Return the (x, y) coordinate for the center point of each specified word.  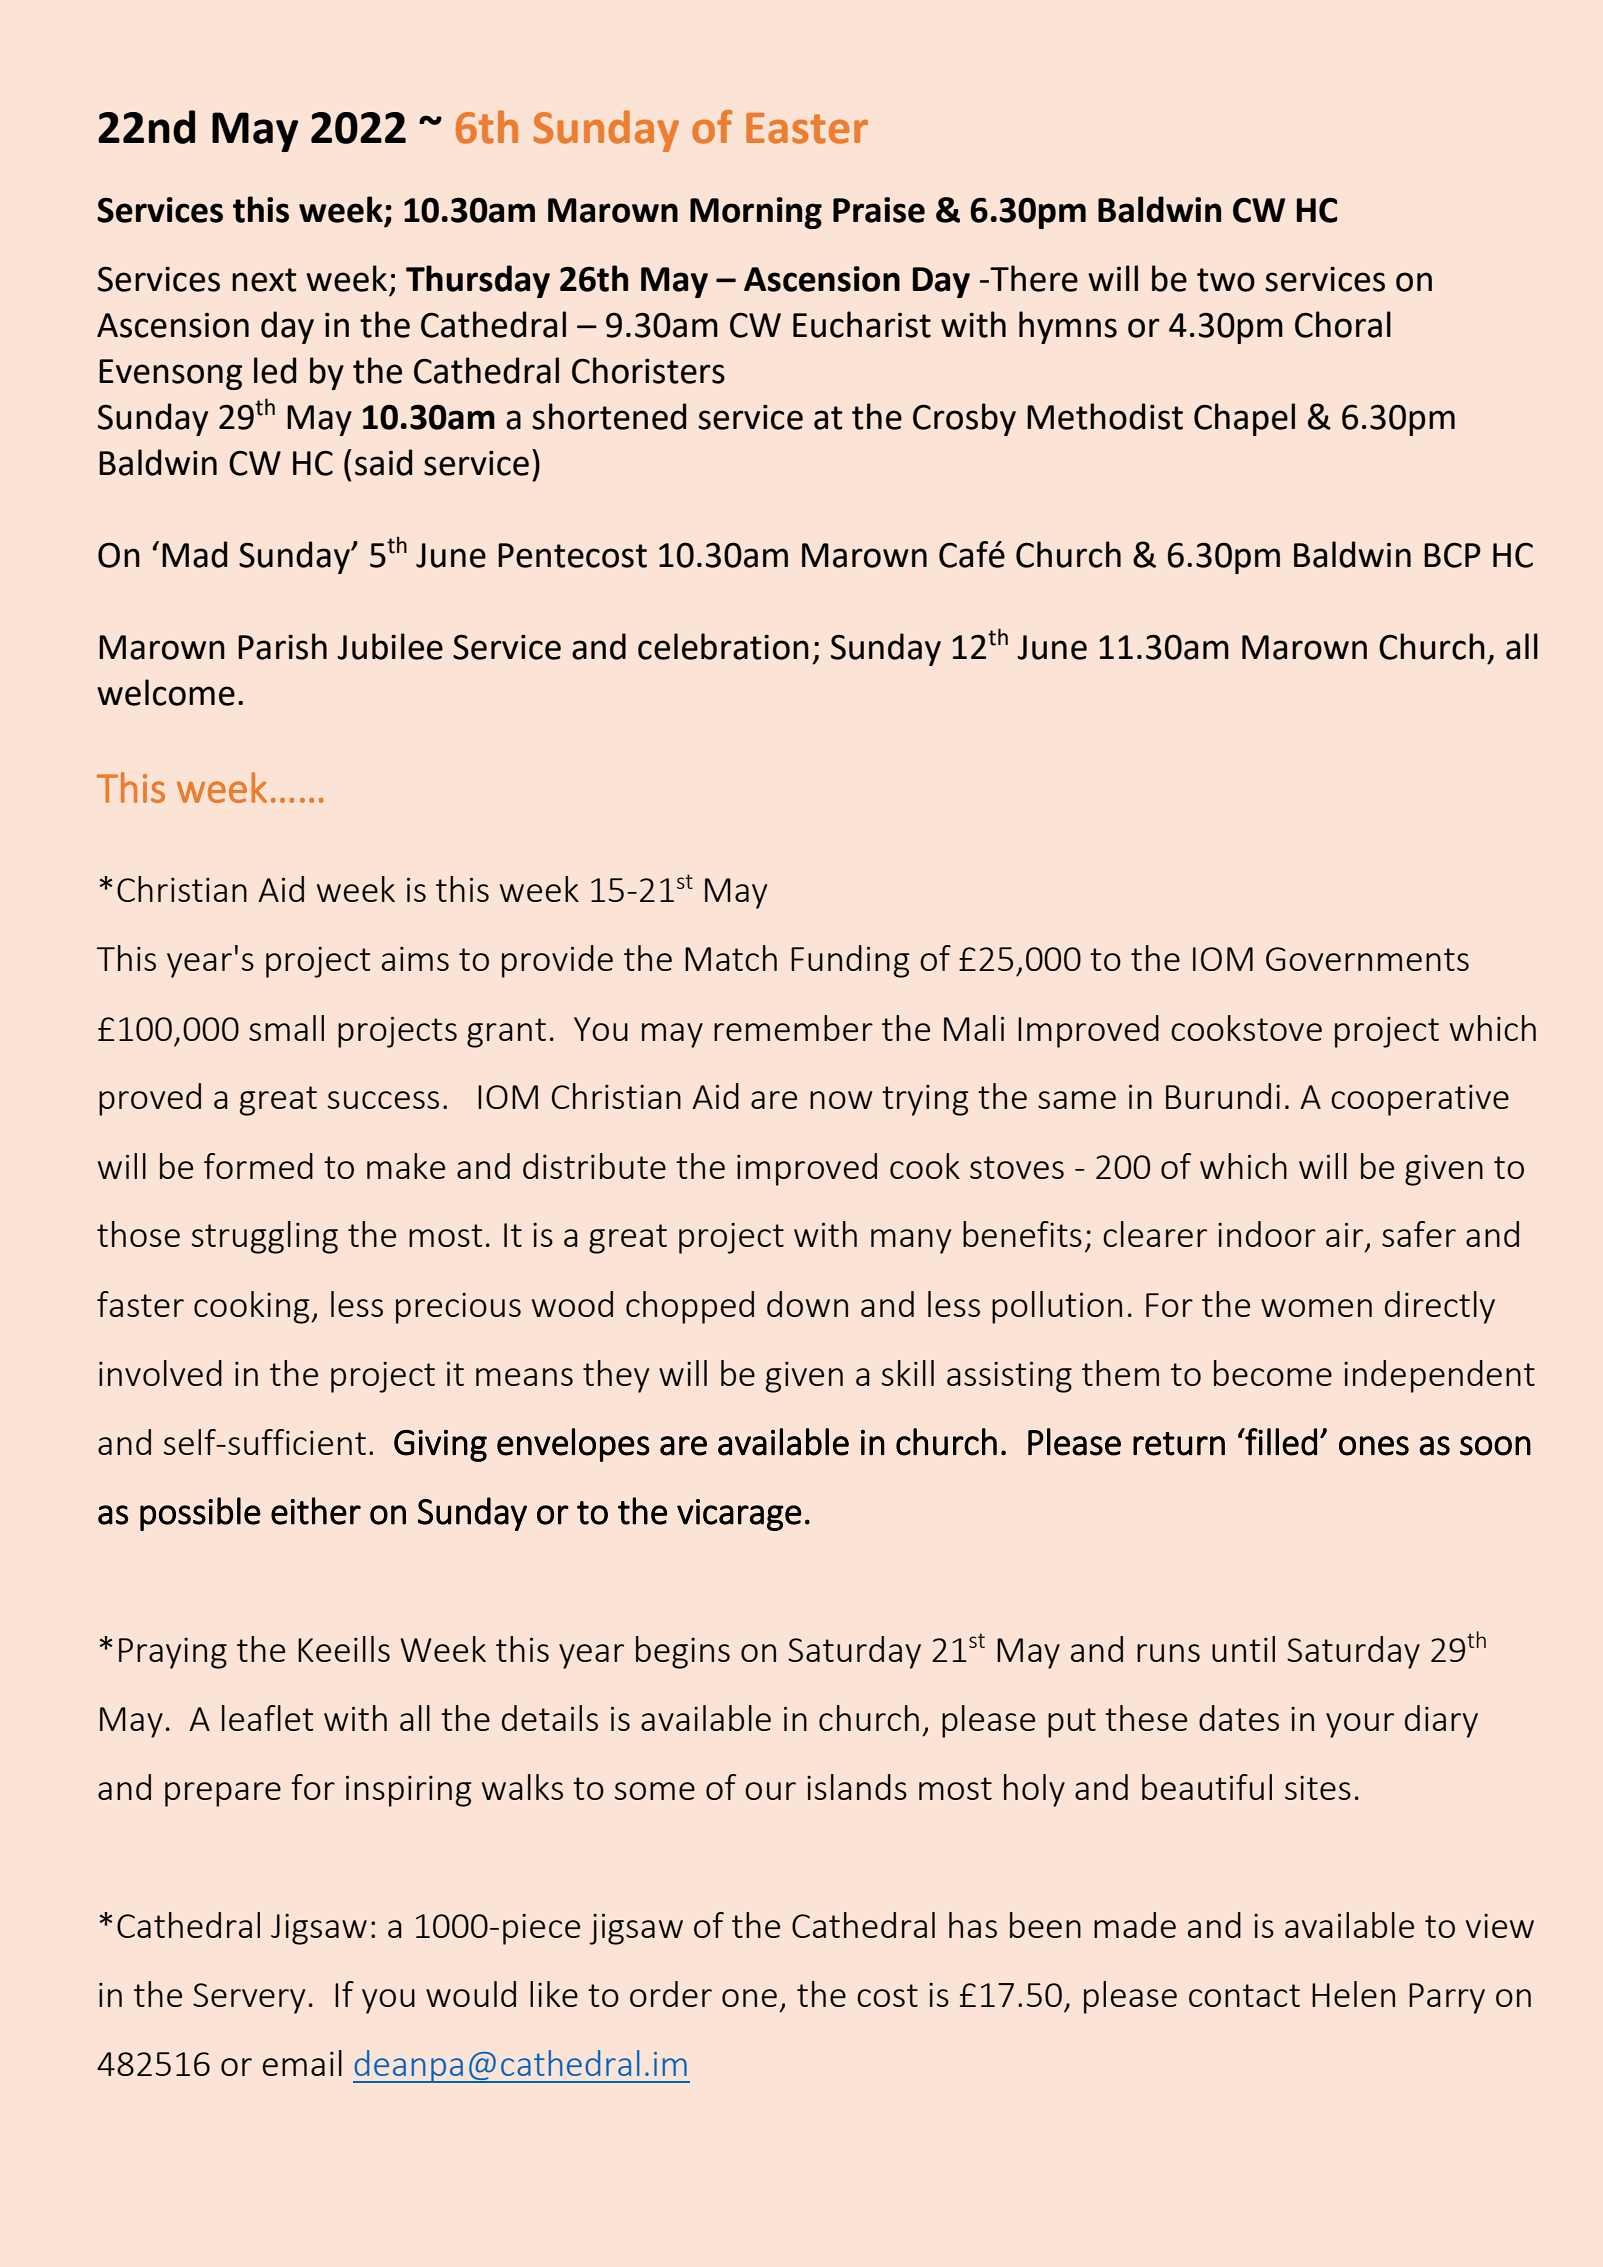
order (671, 1994)
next (264, 280)
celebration (723, 646)
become (1273, 1373)
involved (160, 1373)
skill (908, 1373)
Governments (1367, 959)
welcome (166, 692)
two (1226, 280)
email (302, 2063)
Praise (879, 210)
